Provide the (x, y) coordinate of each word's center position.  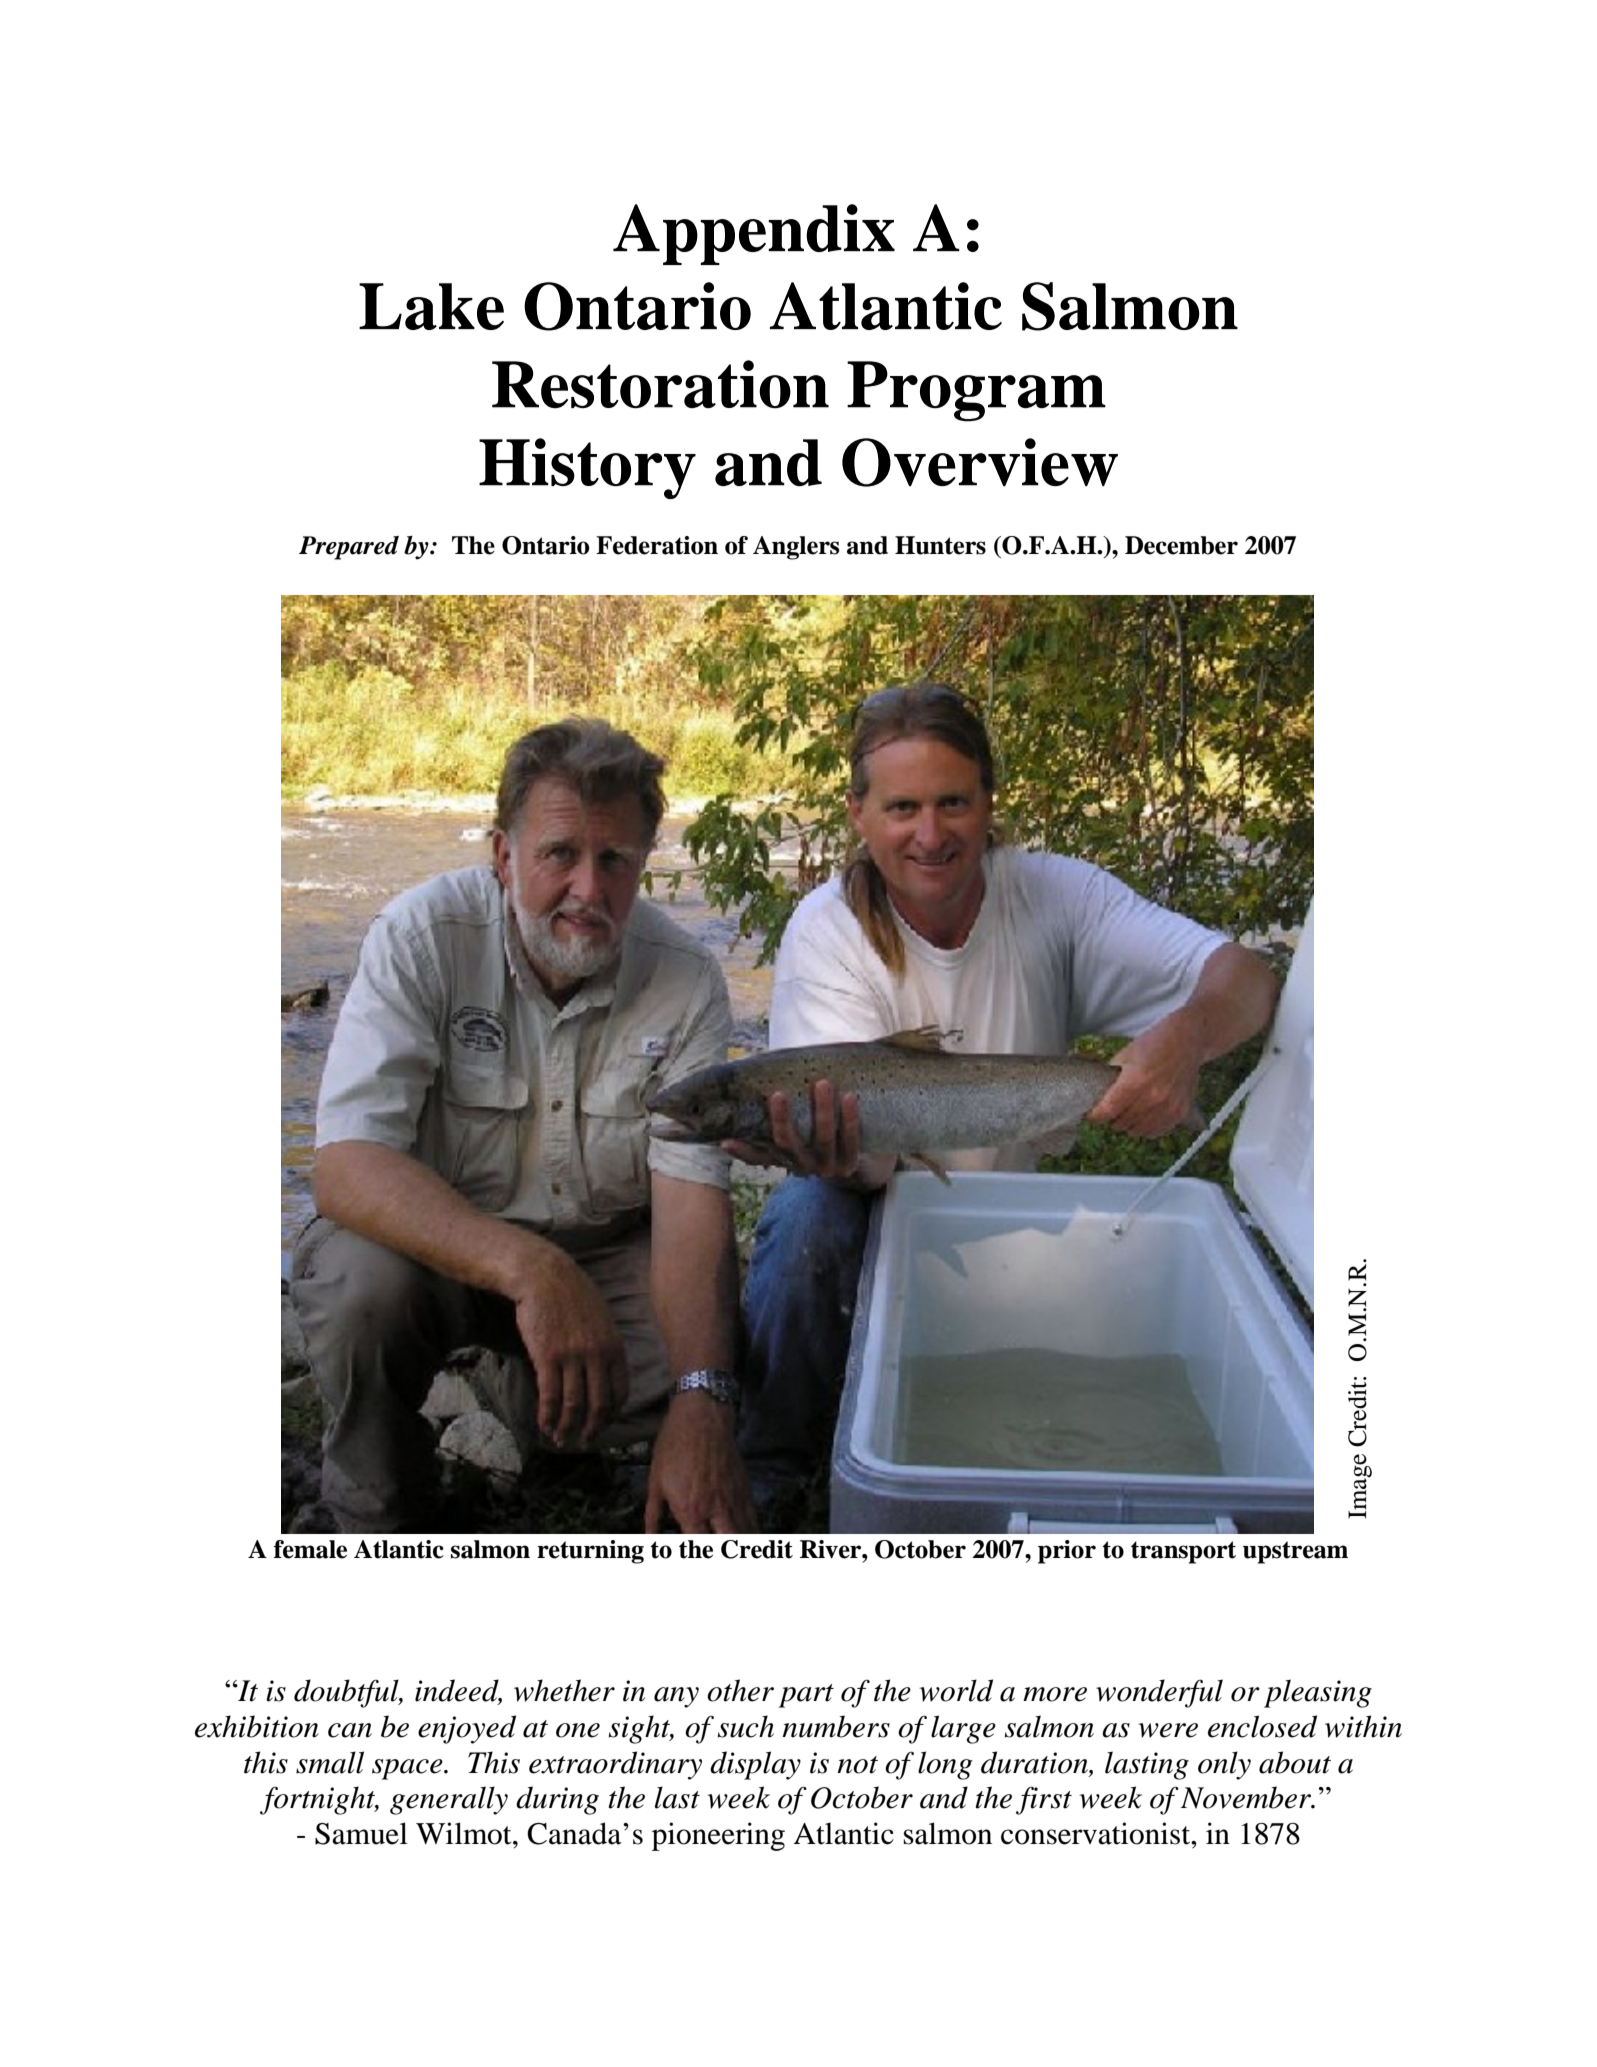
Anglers (796, 548)
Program (976, 391)
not (857, 1765)
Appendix (754, 234)
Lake (431, 306)
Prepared (349, 548)
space (408, 1769)
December (1181, 545)
